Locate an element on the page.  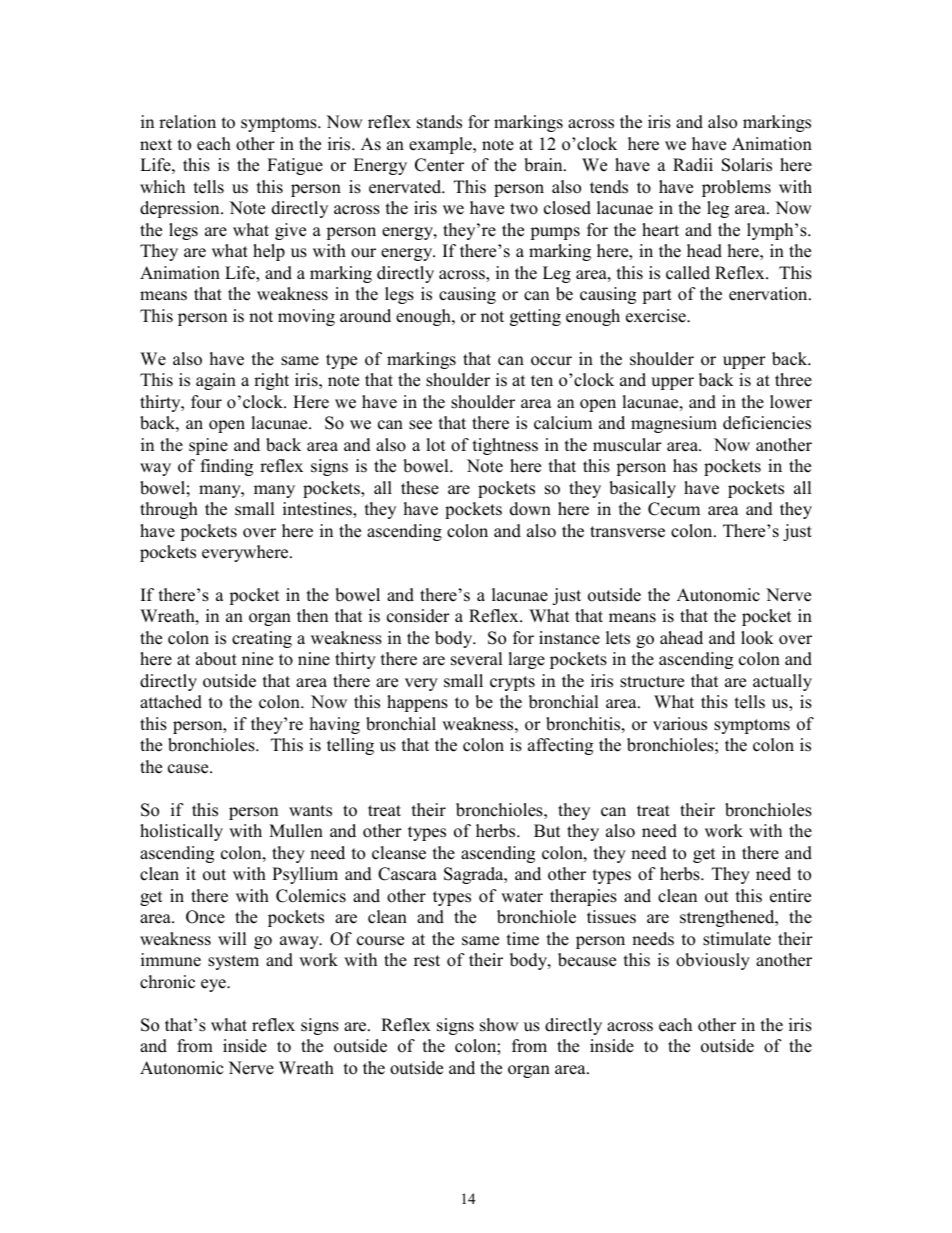
Radii is located at coordinates (693, 165).
